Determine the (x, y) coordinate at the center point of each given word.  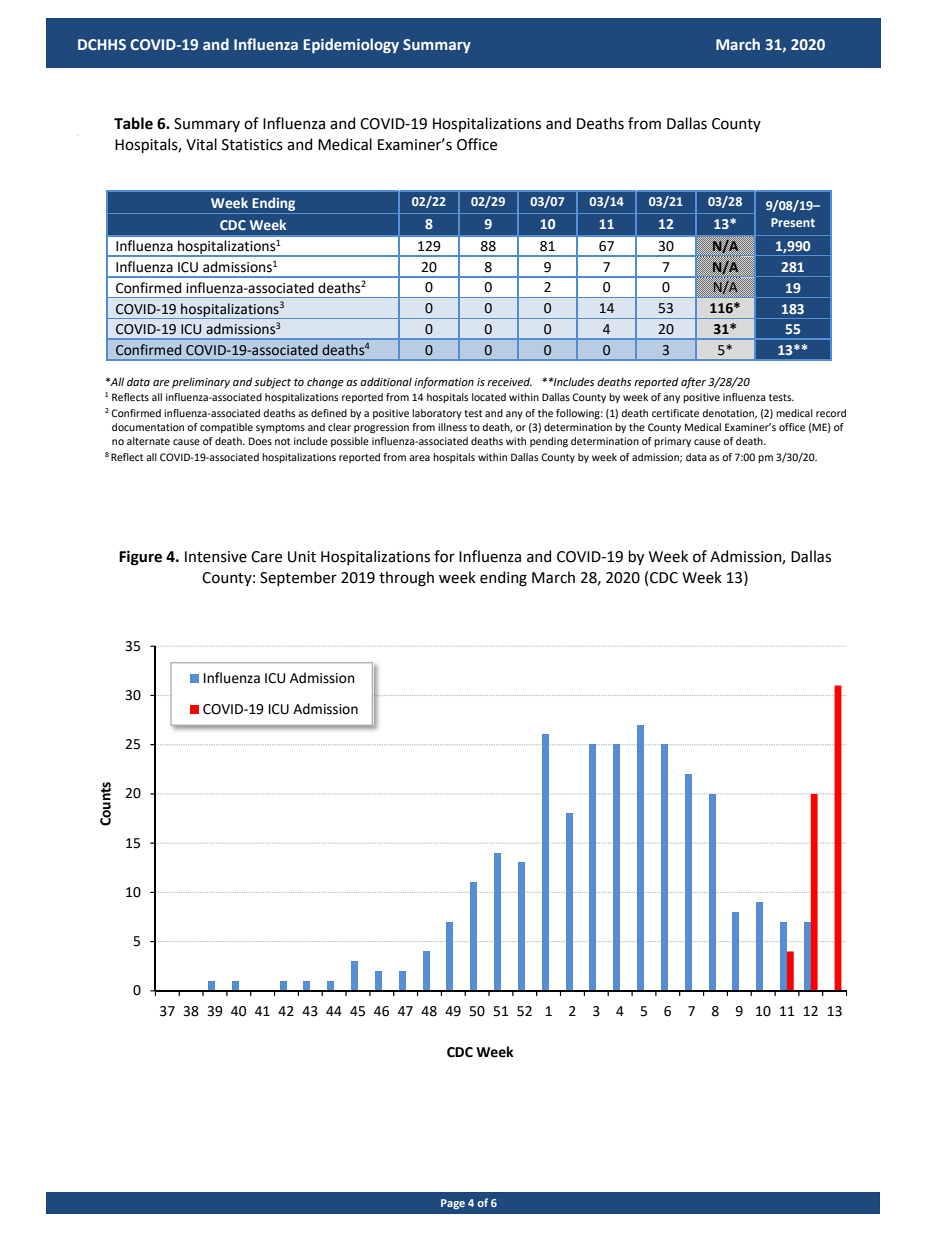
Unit (302, 557)
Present (793, 222)
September (298, 578)
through (406, 579)
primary (672, 442)
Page (453, 1204)
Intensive (216, 557)
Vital (201, 144)
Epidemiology (351, 45)
